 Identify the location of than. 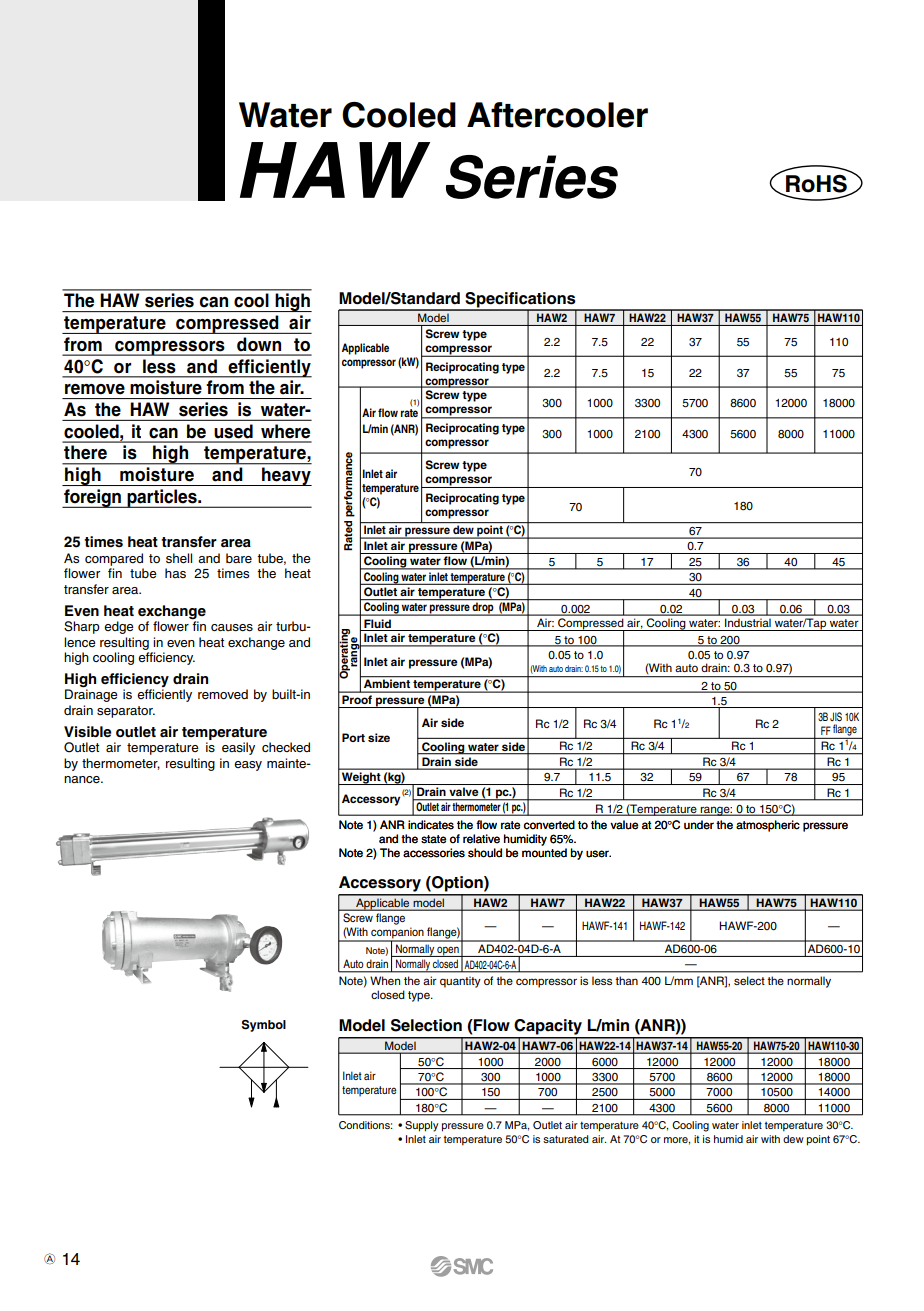
(626, 980).
